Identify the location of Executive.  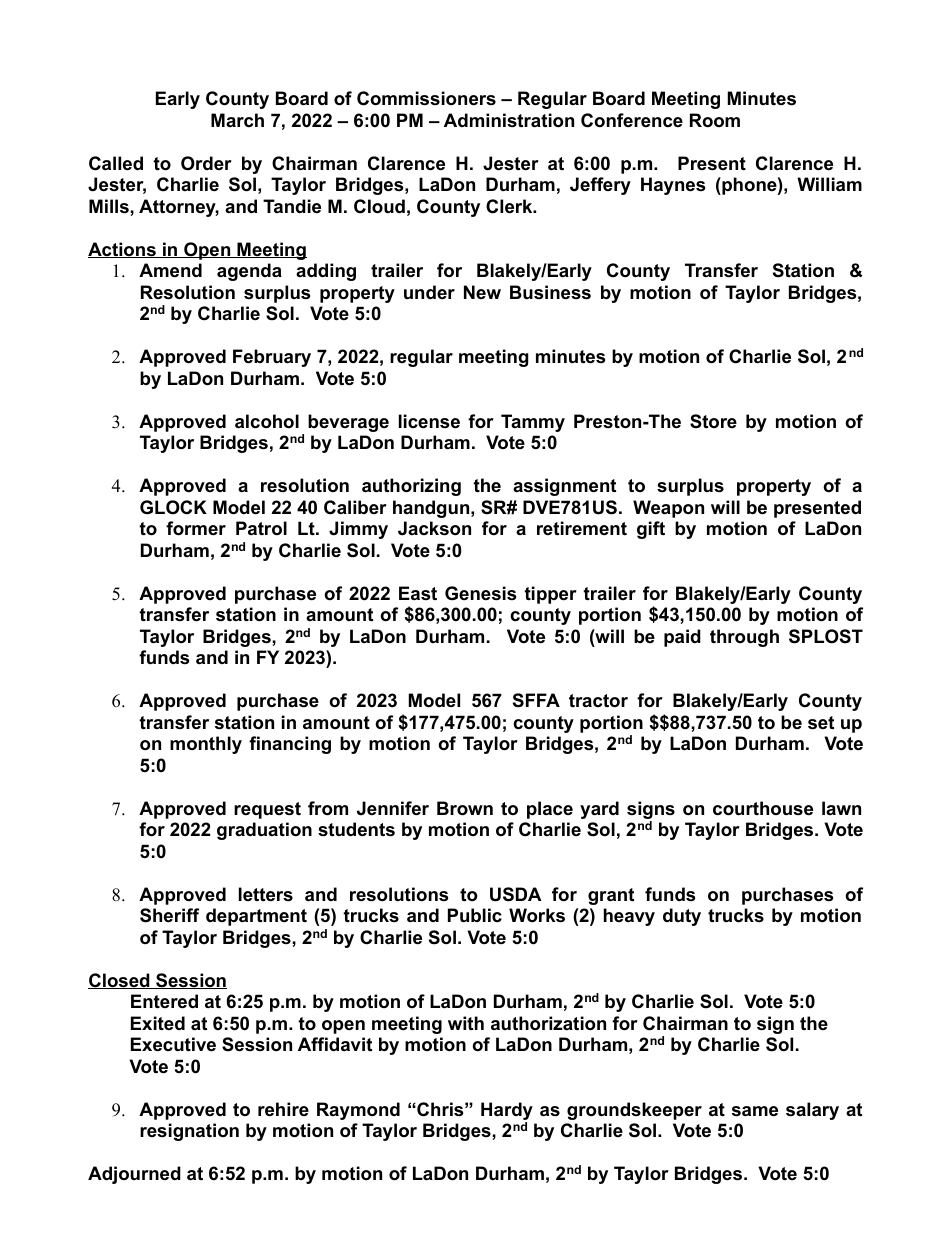
(173, 1044).
